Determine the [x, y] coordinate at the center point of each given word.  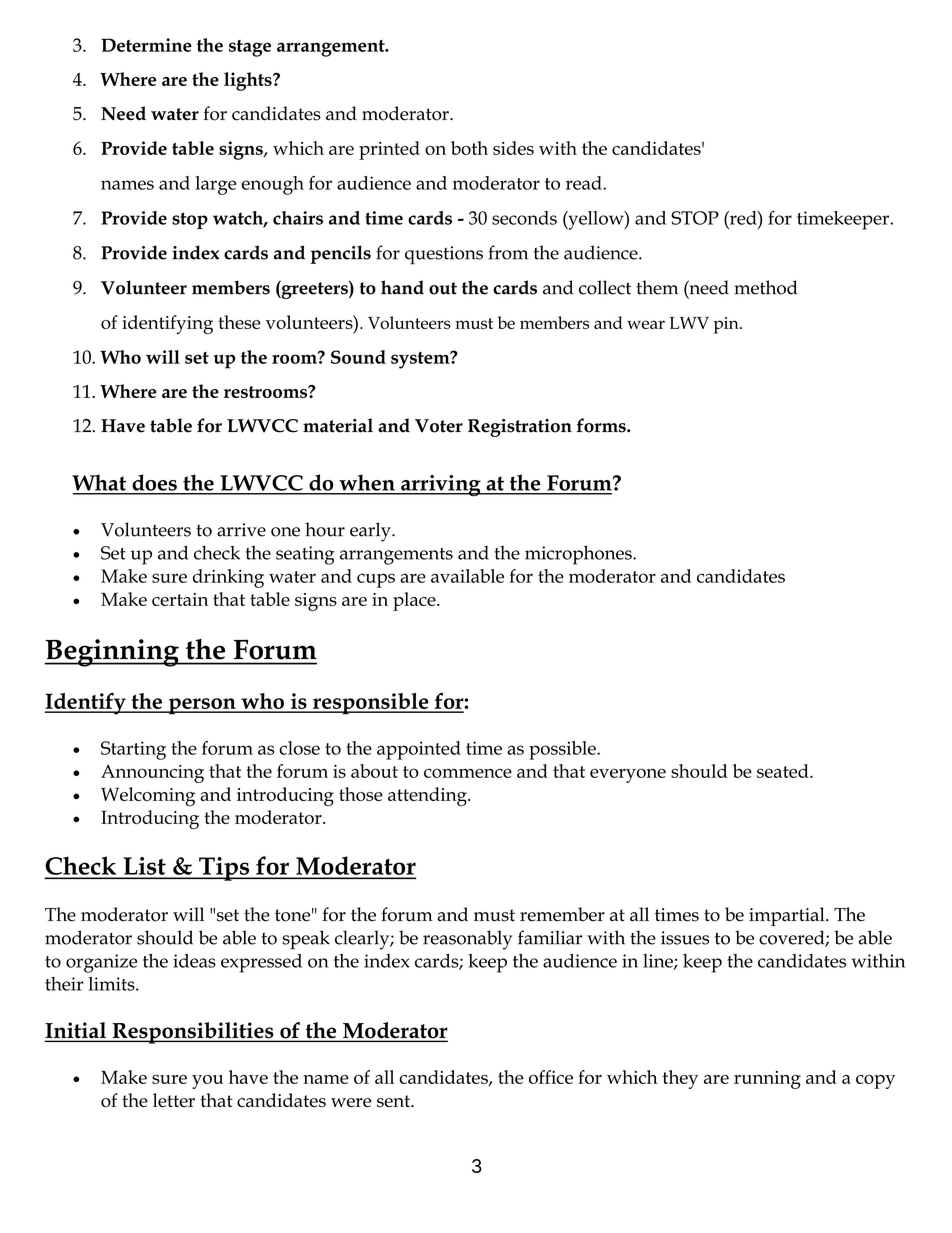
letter [174, 1100]
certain [180, 599]
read [585, 183]
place [415, 601]
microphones [579, 555]
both [469, 148]
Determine [146, 45]
